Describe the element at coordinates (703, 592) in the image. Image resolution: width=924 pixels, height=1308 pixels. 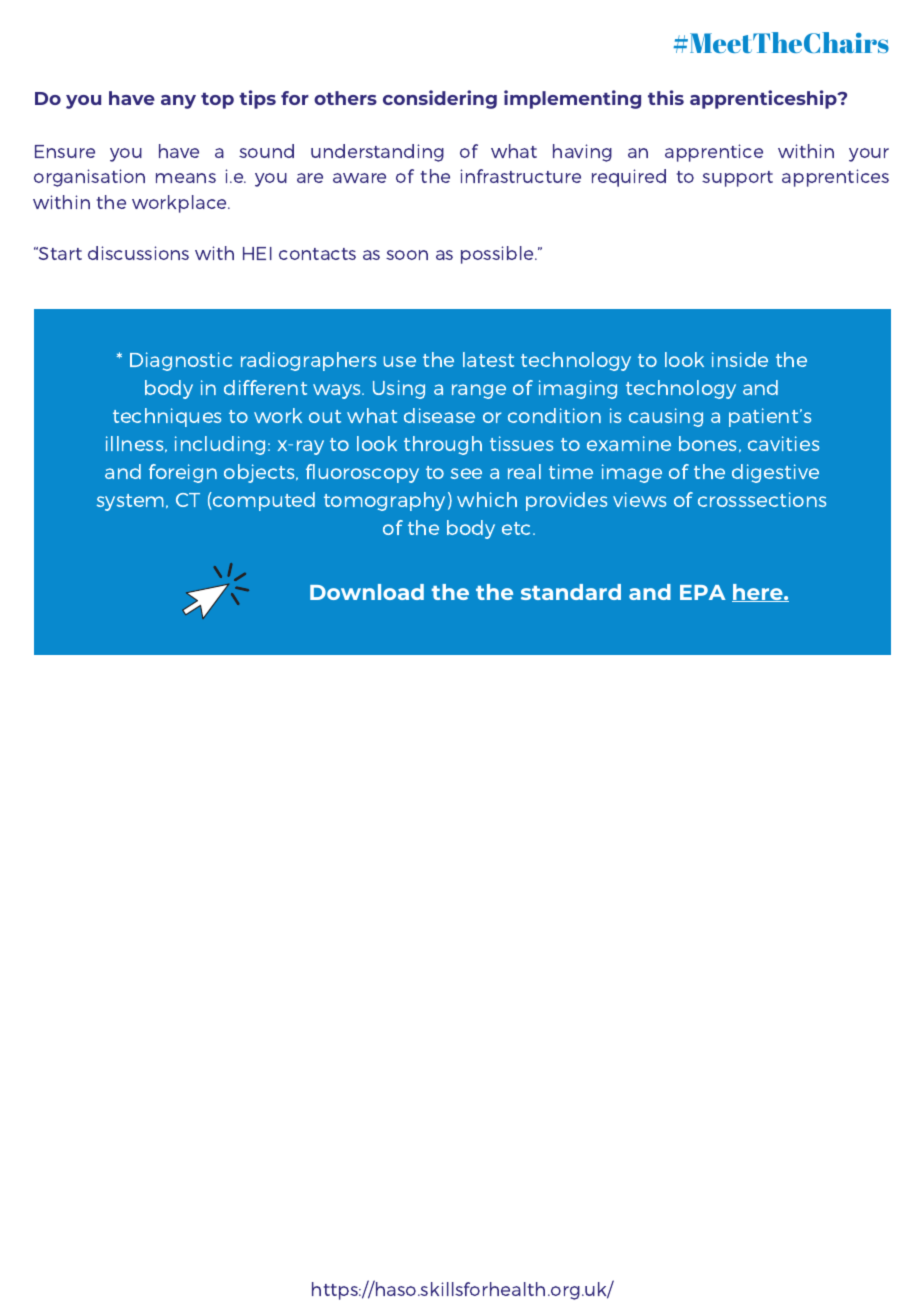
I see `EPA` at that location.
